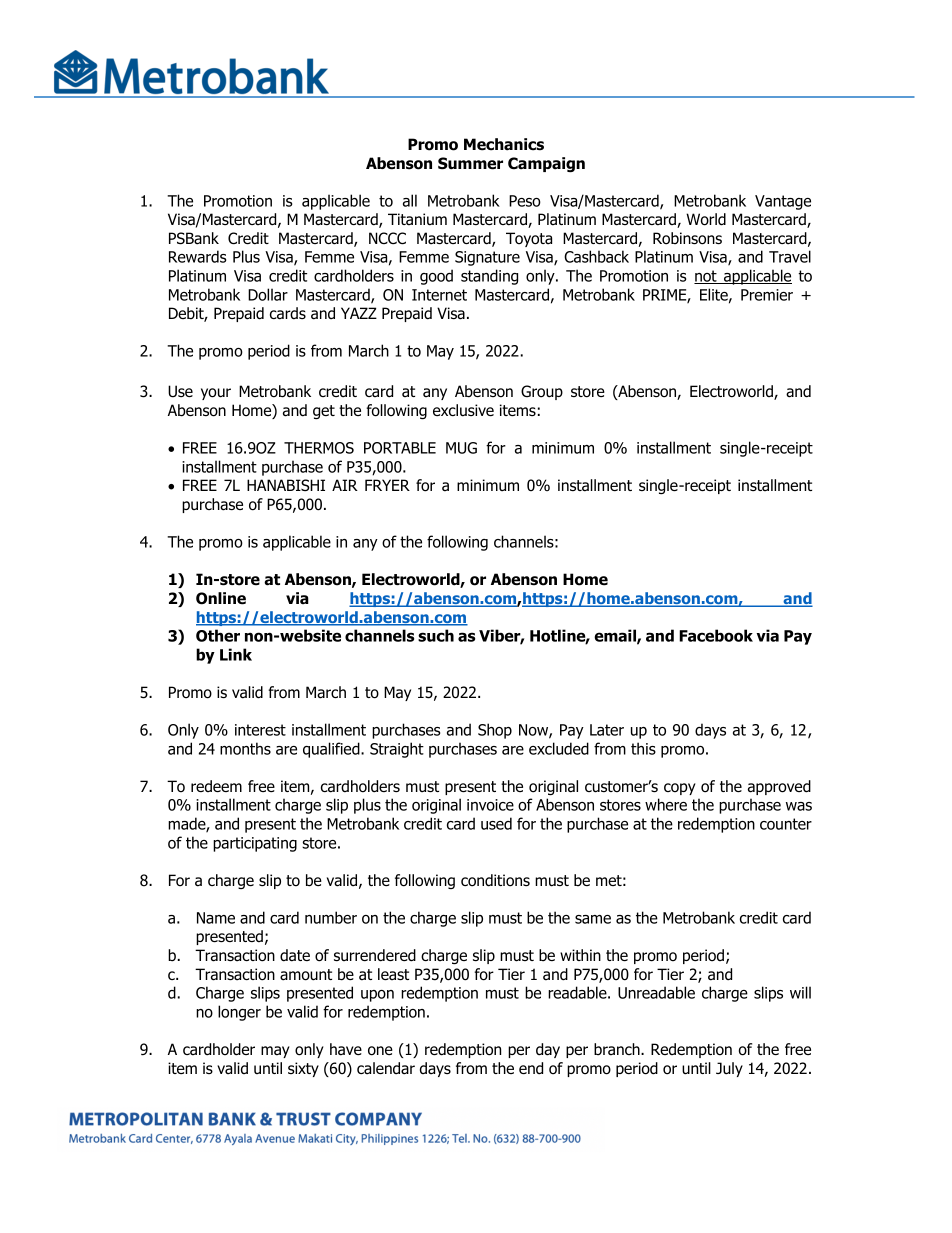  I want to click on Group, so click(542, 392).
